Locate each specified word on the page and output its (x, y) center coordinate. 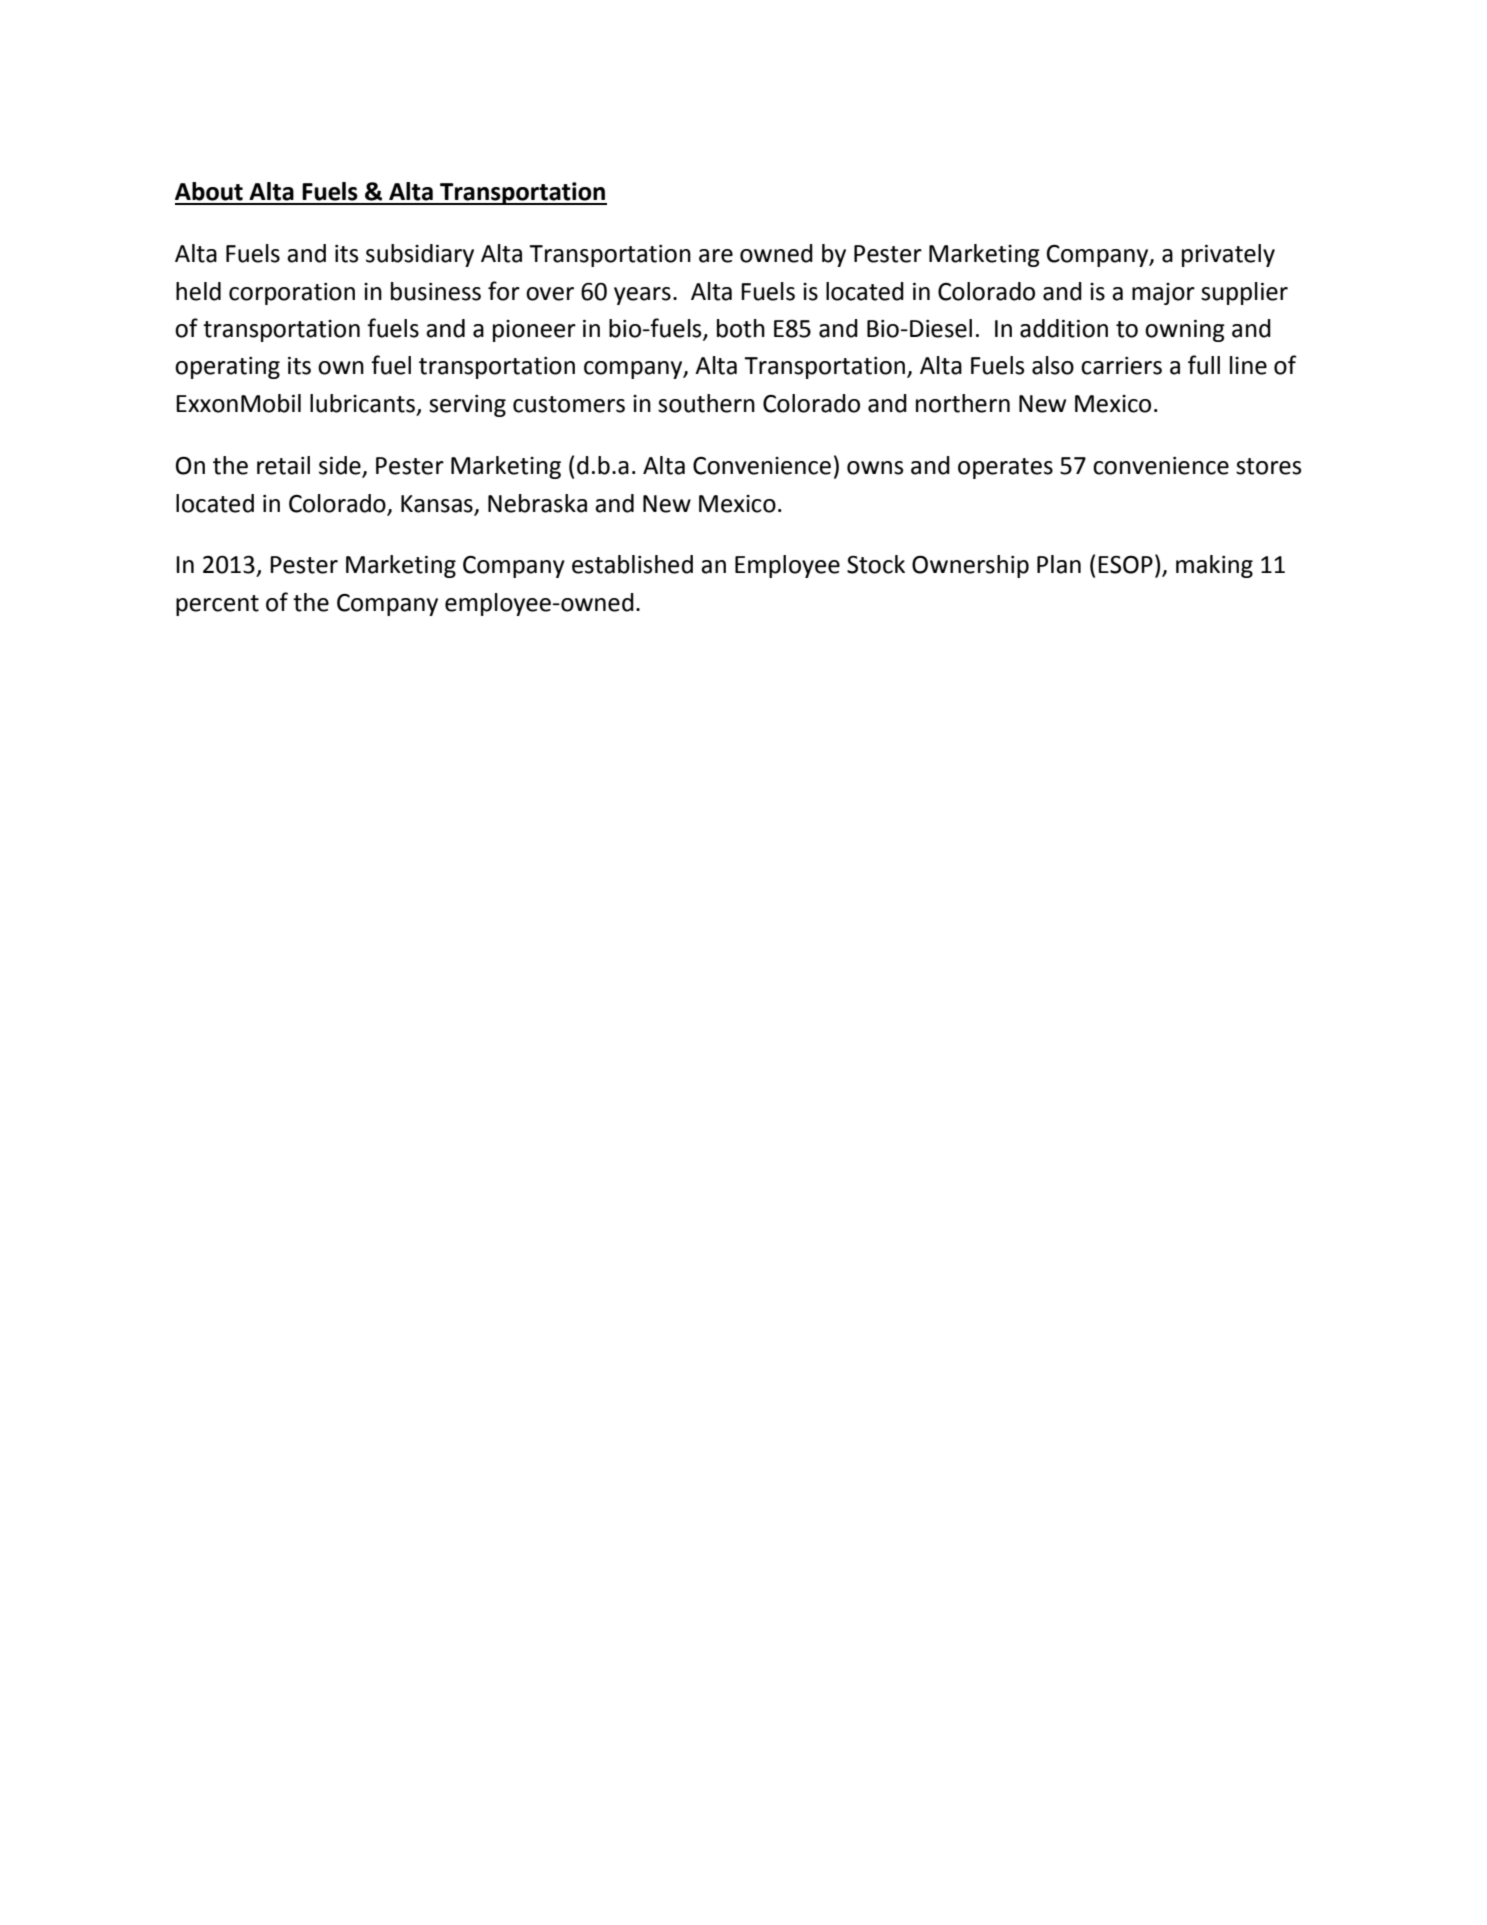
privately (1228, 255)
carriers (1121, 366)
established (632, 564)
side (341, 466)
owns (875, 468)
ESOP (1125, 565)
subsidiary (420, 255)
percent (217, 605)
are (716, 256)
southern (706, 403)
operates (1005, 468)
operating (227, 368)
